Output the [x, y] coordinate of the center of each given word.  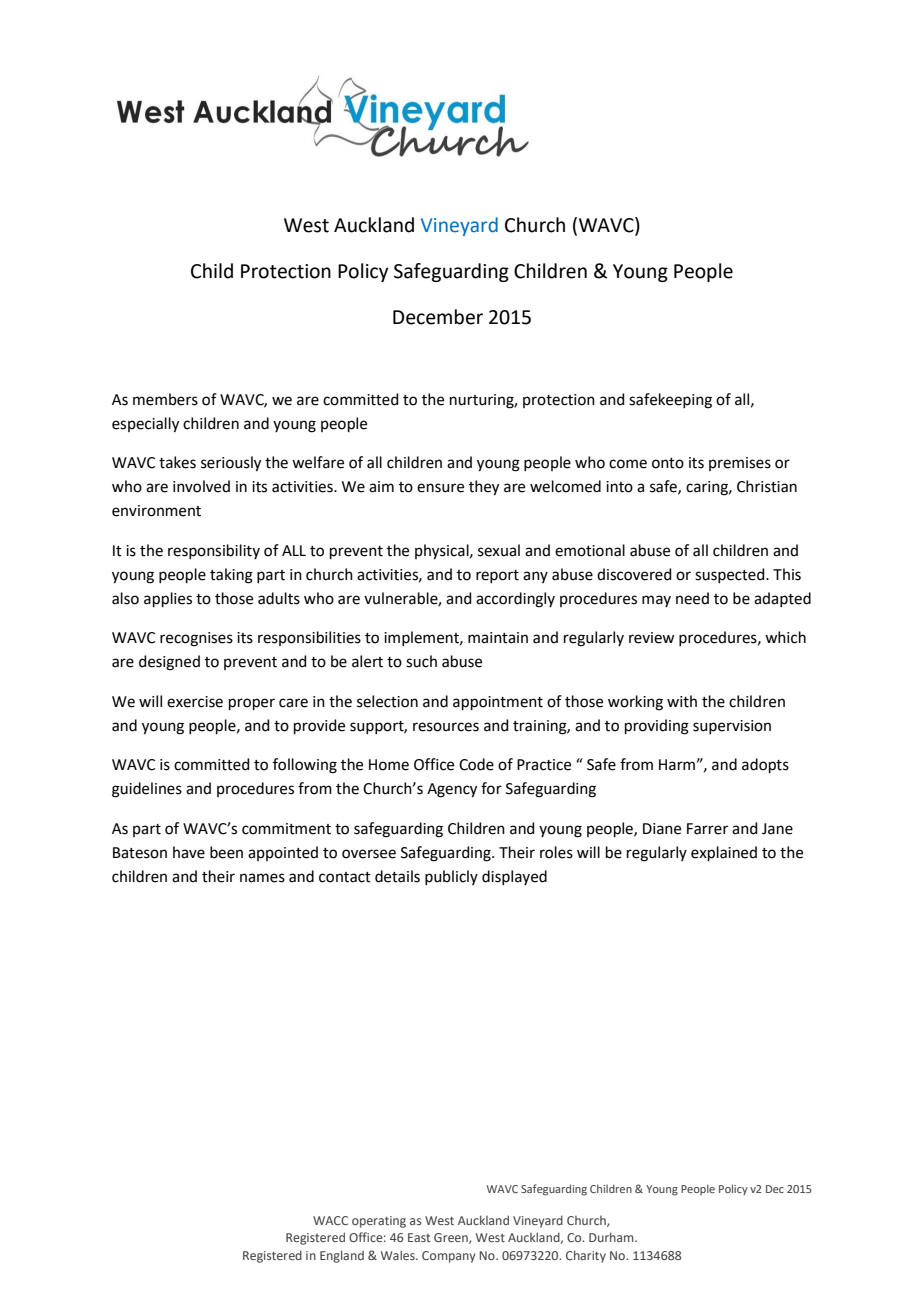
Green [452, 1238]
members [165, 399]
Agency [452, 790]
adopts [765, 765]
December [438, 317]
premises [740, 464]
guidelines [147, 790]
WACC [330, 1220]
